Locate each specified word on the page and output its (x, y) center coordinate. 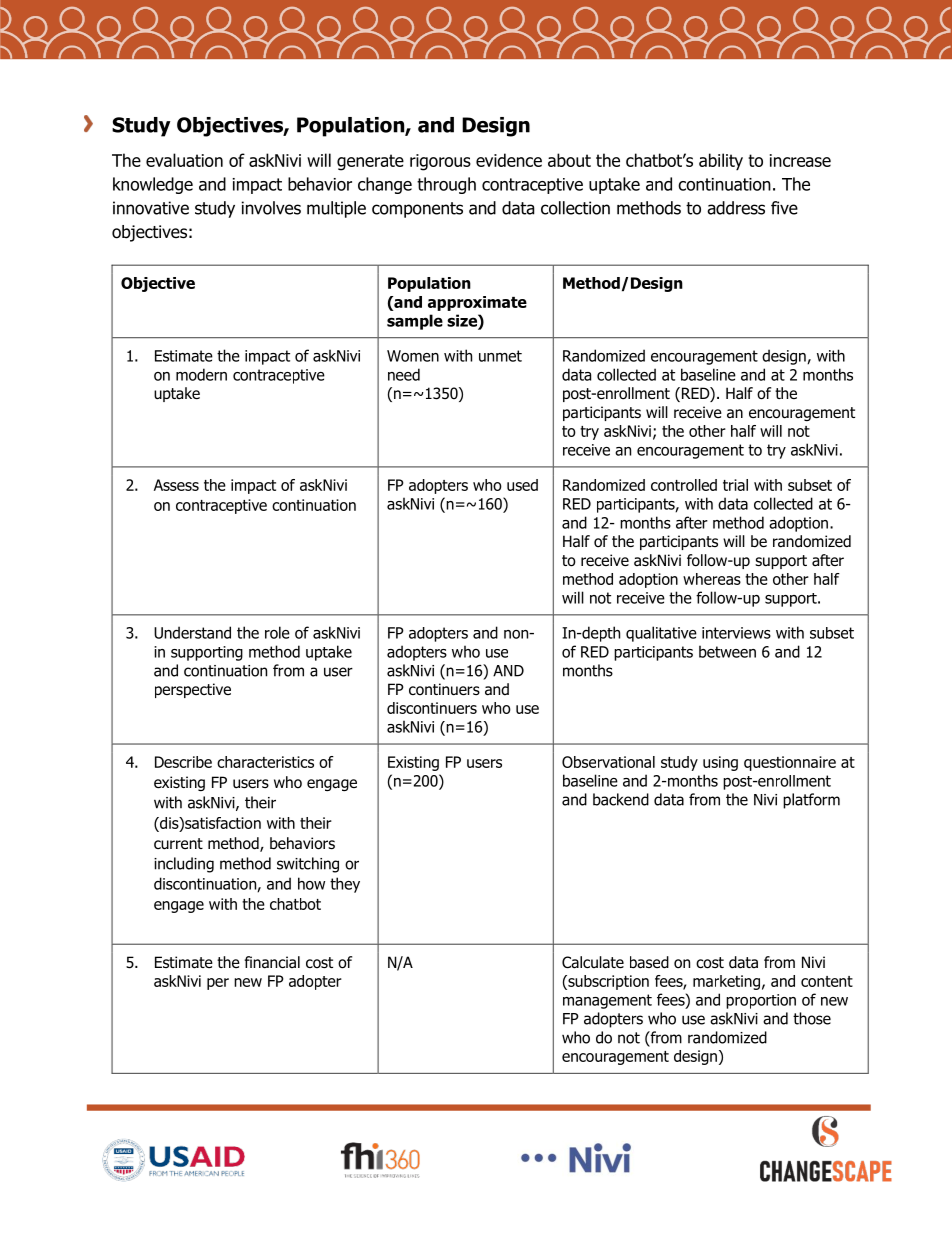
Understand (192, 632)
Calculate (593, 962)
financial (272, 962)
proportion (761, 1001)
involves (271, 208)
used (522, 485)
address (736, 208)
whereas (712, 579)
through (446, 185)
